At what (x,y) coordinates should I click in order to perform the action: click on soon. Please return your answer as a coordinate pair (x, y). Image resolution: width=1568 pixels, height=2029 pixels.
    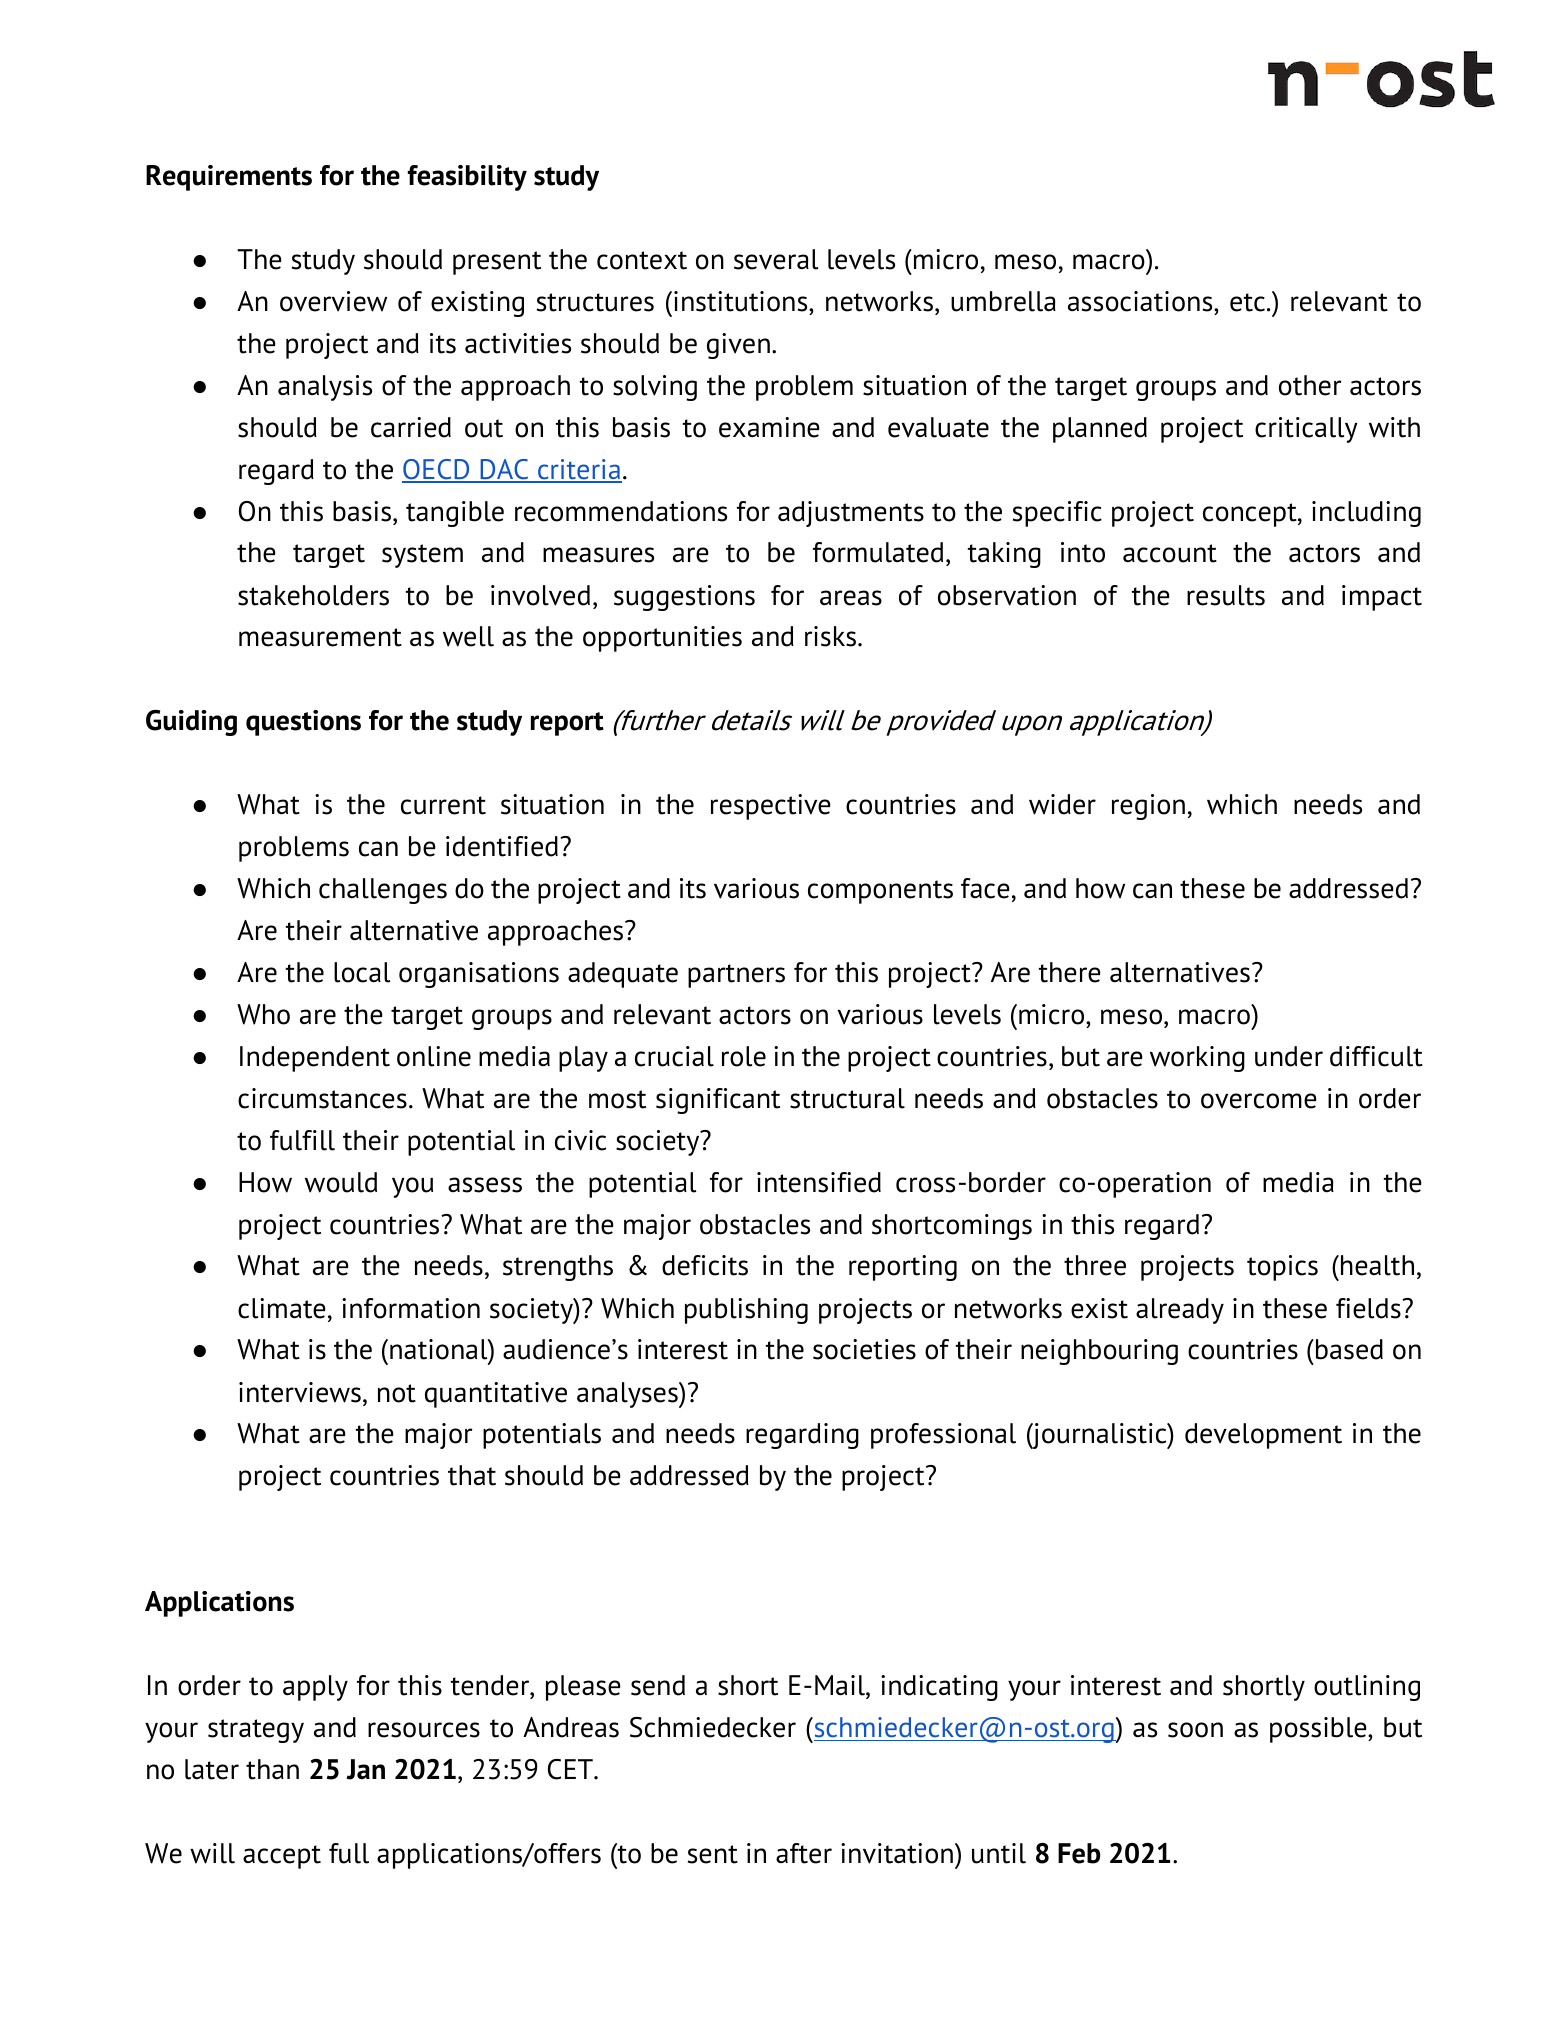
    Looking at the image, I should click on (1195, 1730).
